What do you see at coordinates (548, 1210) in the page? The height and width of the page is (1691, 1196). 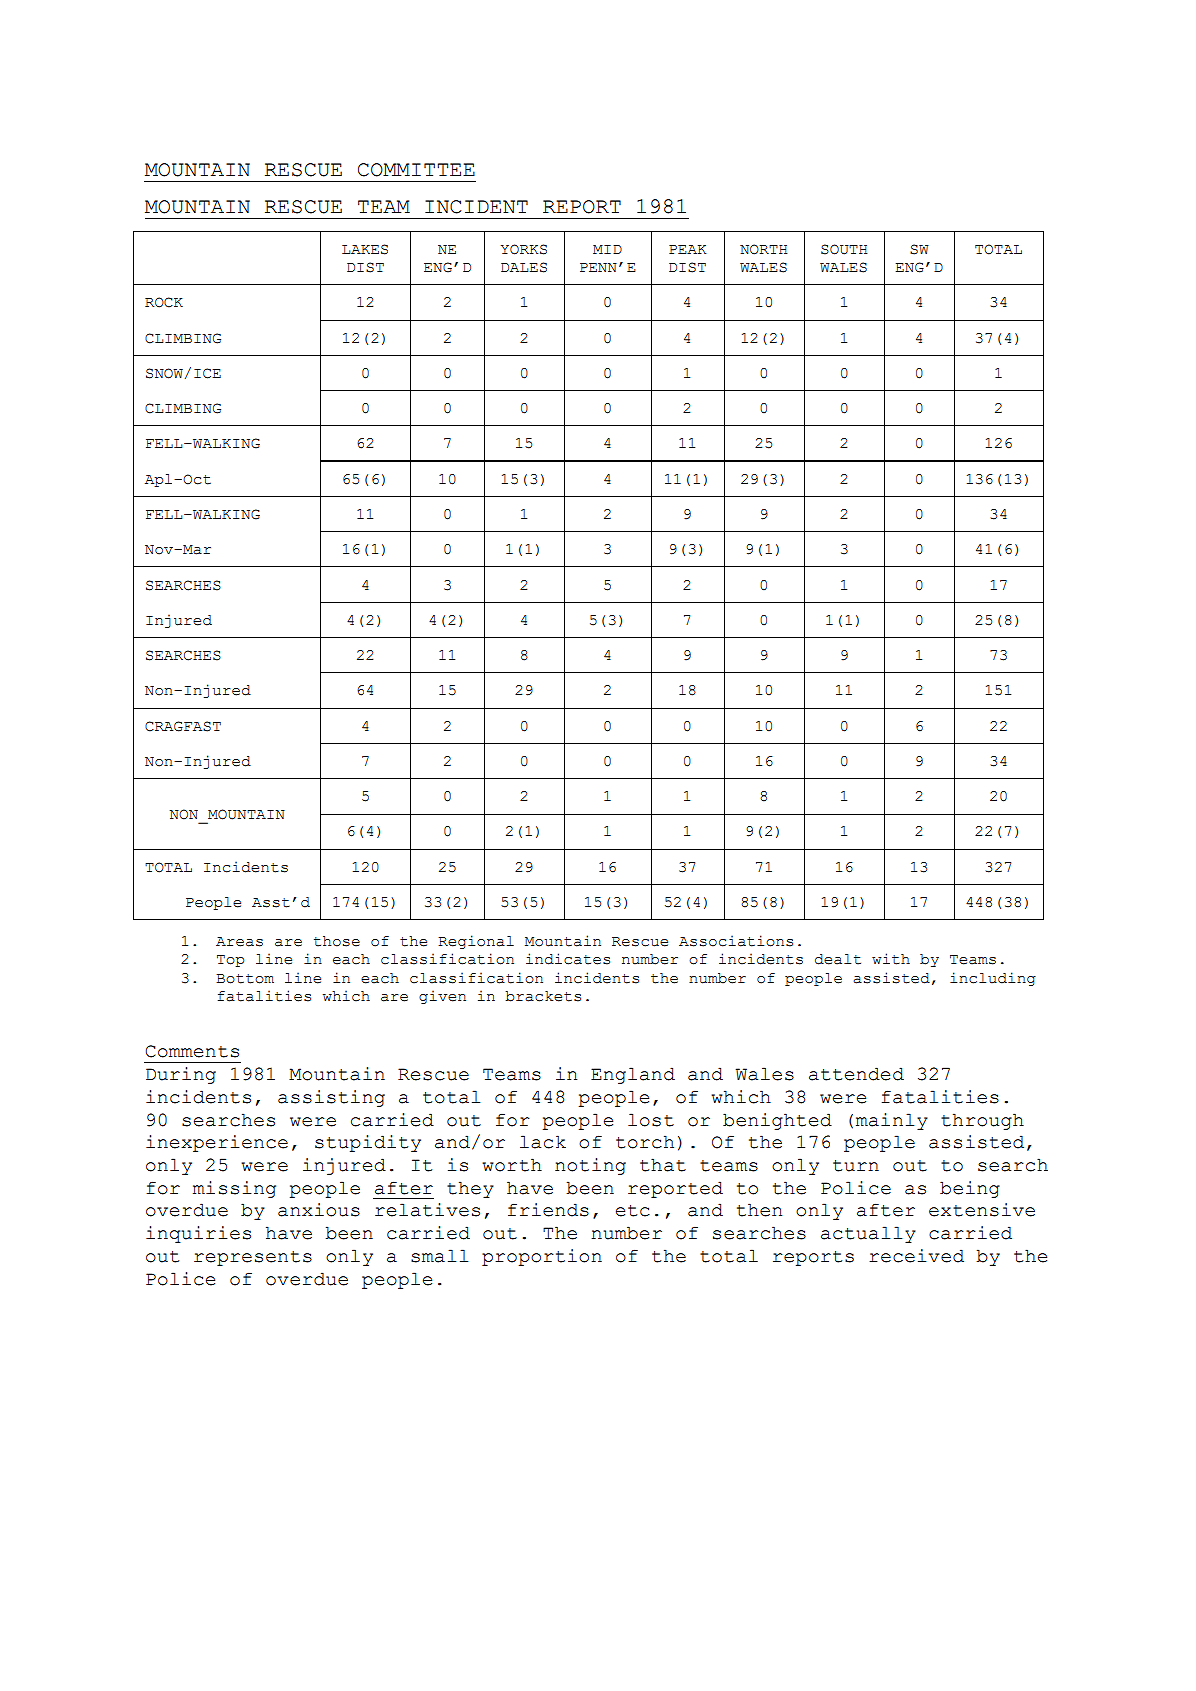 I see `friends` at bounding box center [548, 1210].
